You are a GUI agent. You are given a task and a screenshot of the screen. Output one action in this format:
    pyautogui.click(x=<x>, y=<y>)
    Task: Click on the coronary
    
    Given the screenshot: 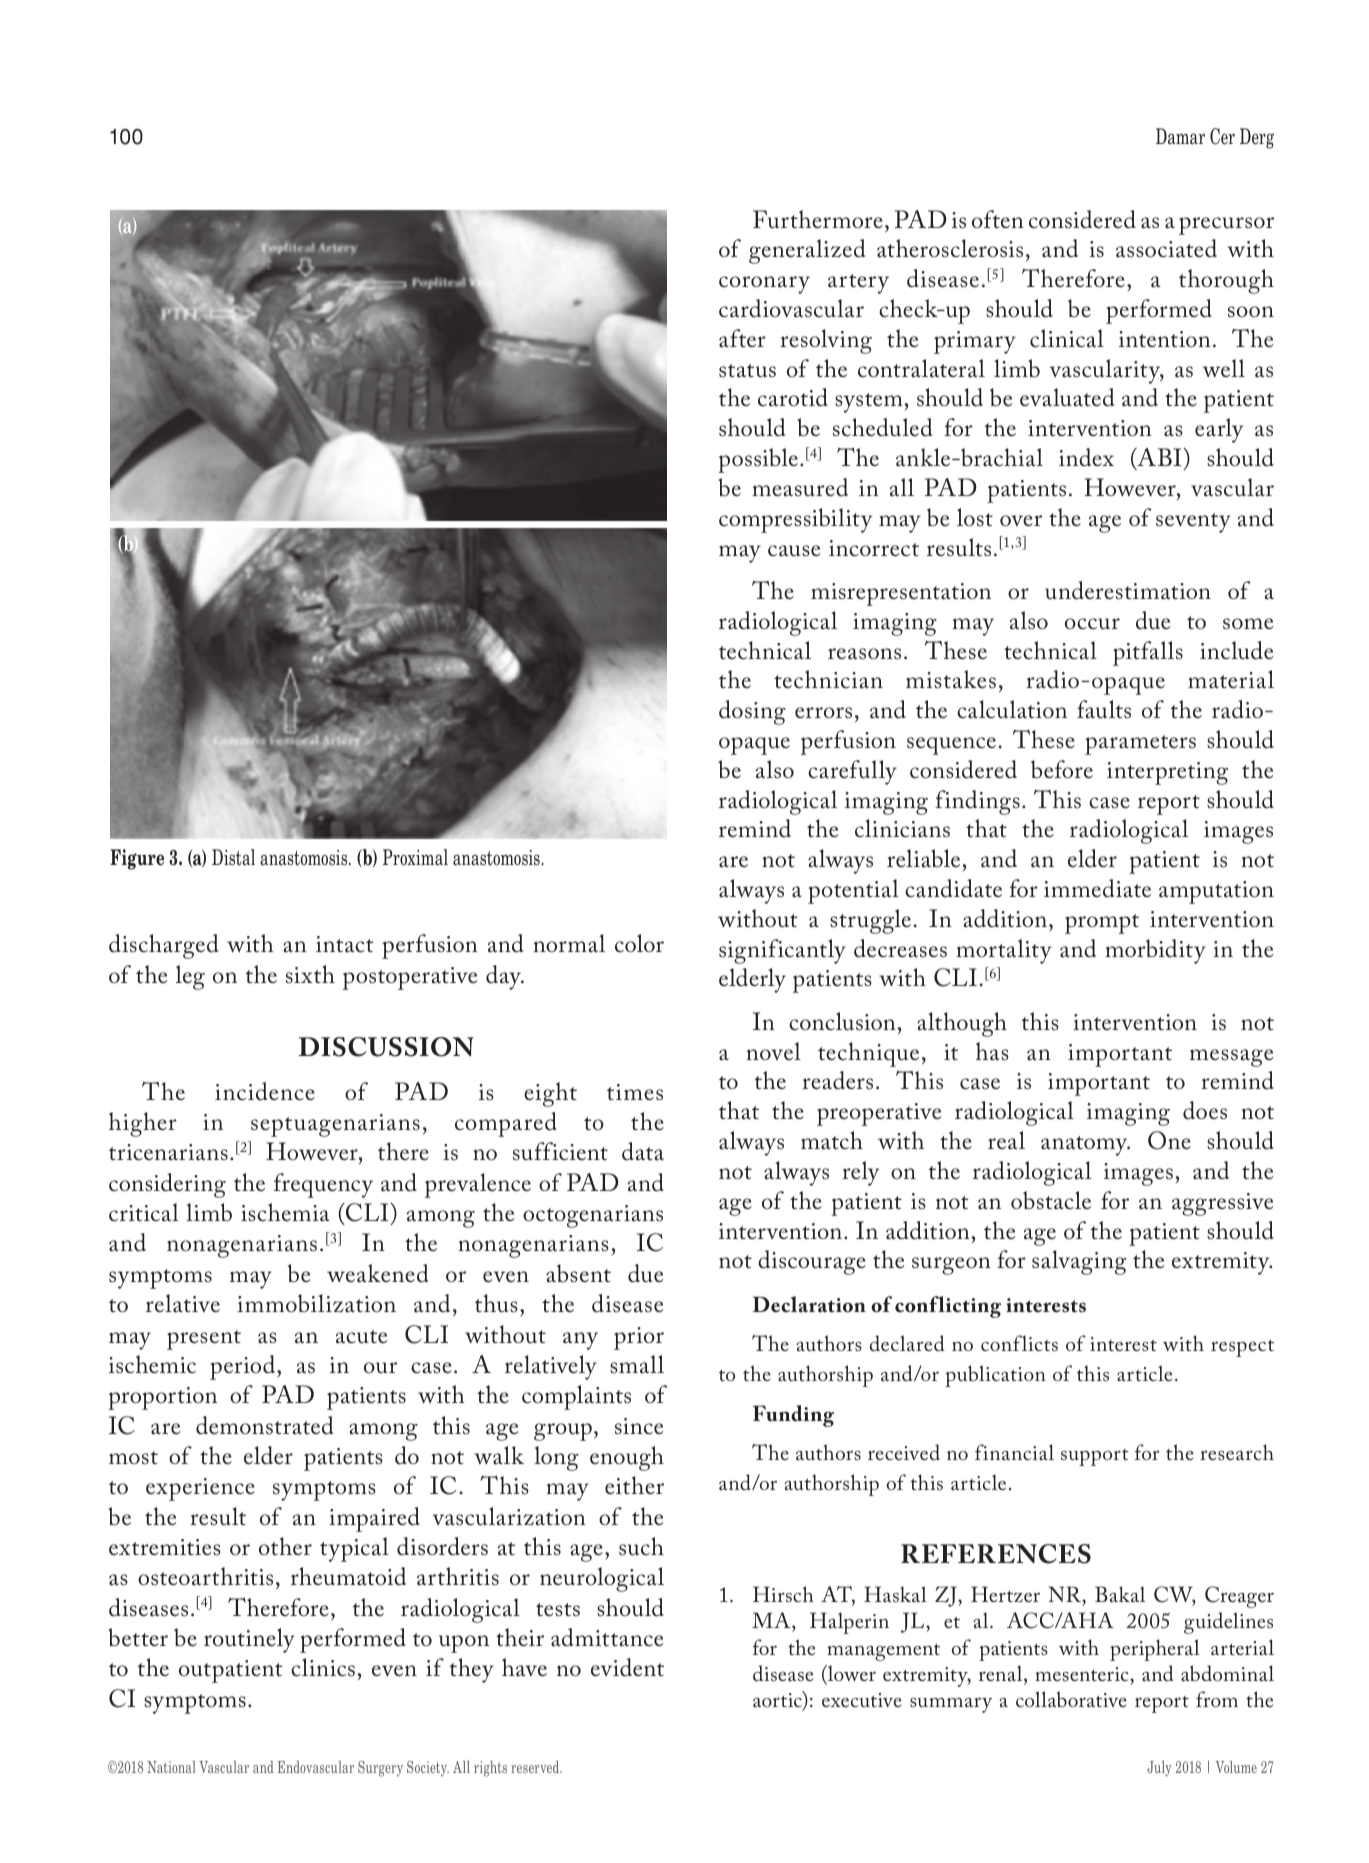 What is the action you would take?
    pyautogui.click(x=764, y=285)
